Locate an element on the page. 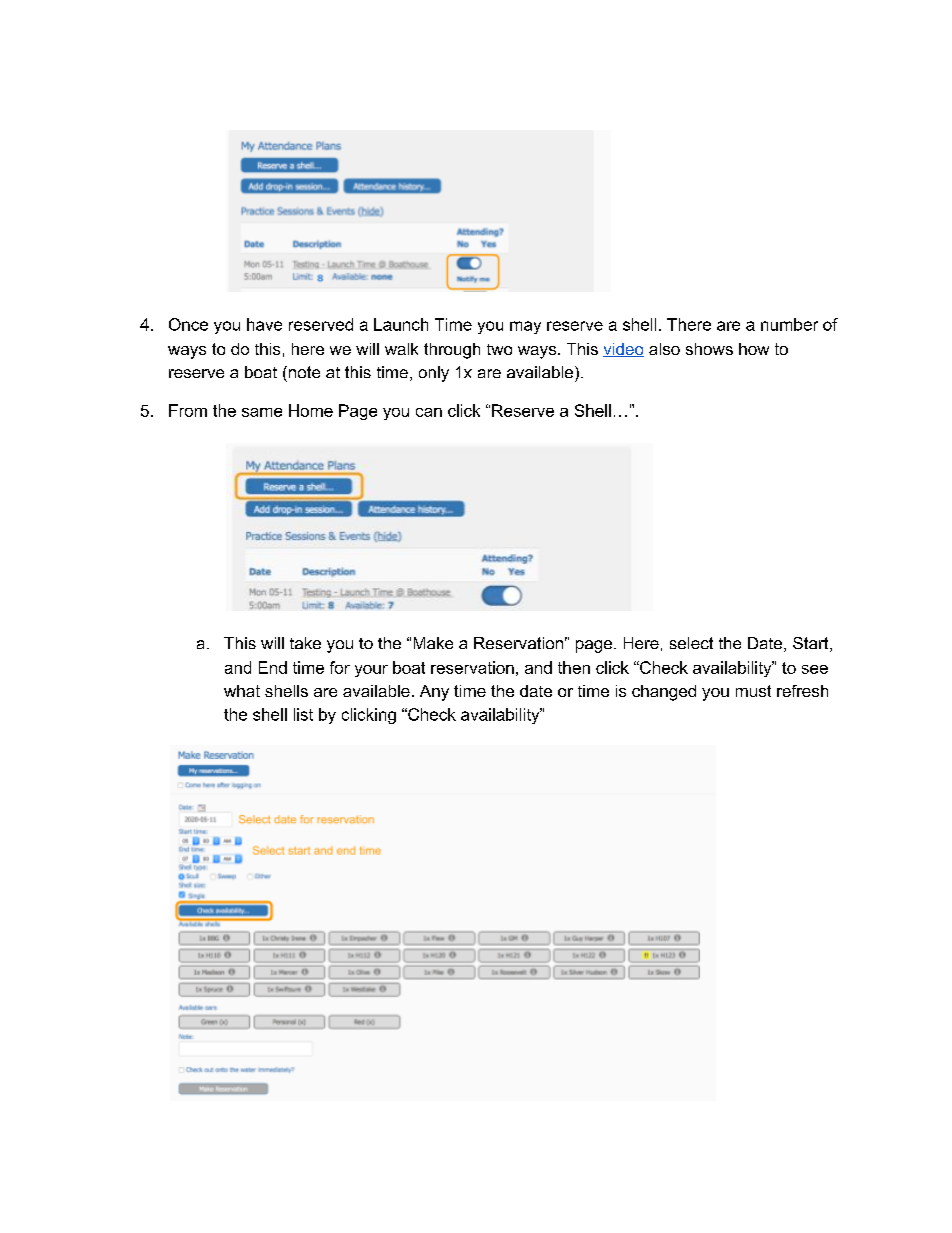 Image resolution: width=952 pixels, height=1233 pixels. can is located at coordinates (429, 412).
